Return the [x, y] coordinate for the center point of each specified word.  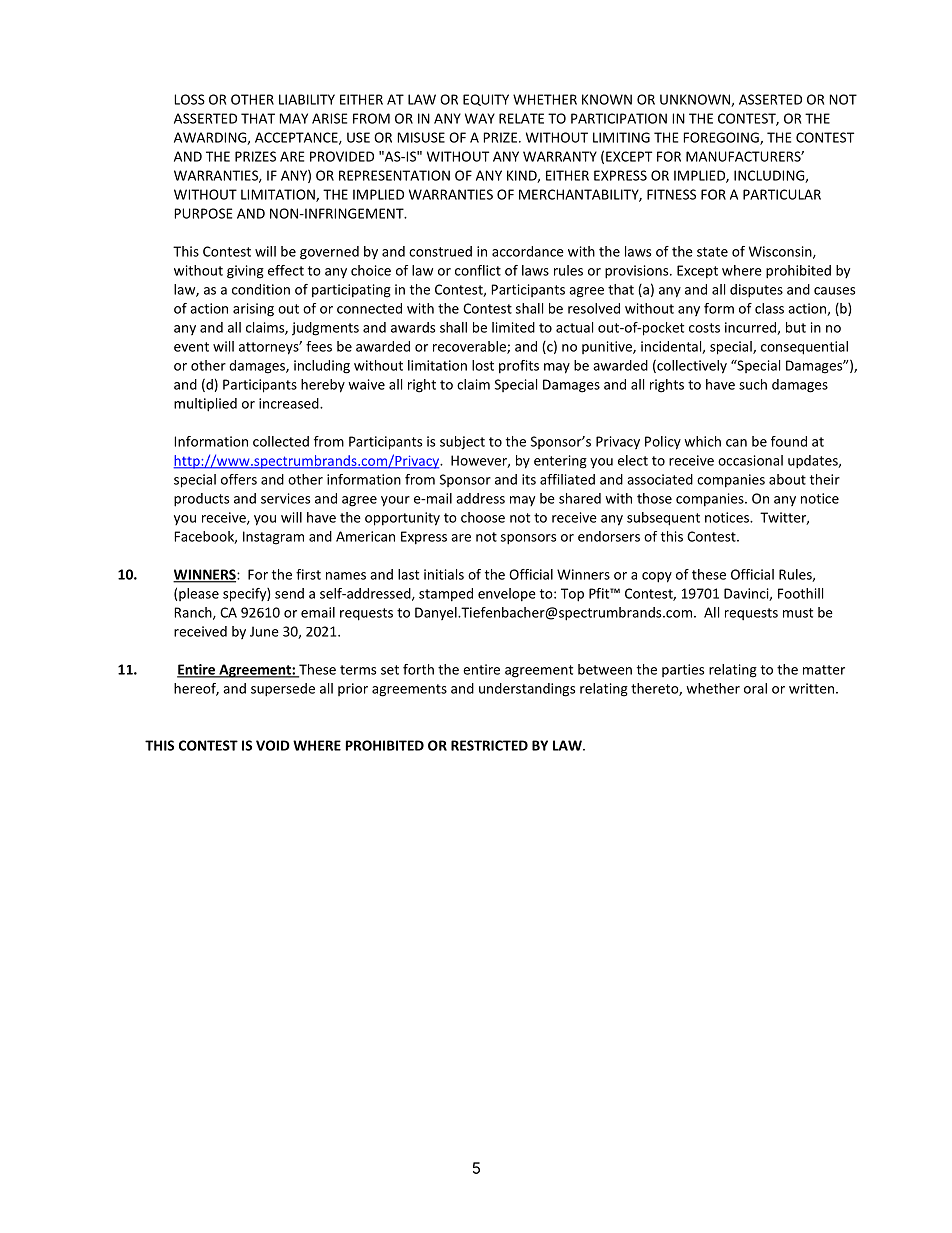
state [712, 252]
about [787, 479]
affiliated [567, 479]
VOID [273, 745]
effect [286, 270]
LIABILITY [307, 99]
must [798, 613]
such [753, 384]
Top [572, 595]
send [289, 593]
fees [319, 346]
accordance [528, 251]
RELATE [521, 118]
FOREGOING [722, 138]
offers [239, 479]
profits [519, 367]
